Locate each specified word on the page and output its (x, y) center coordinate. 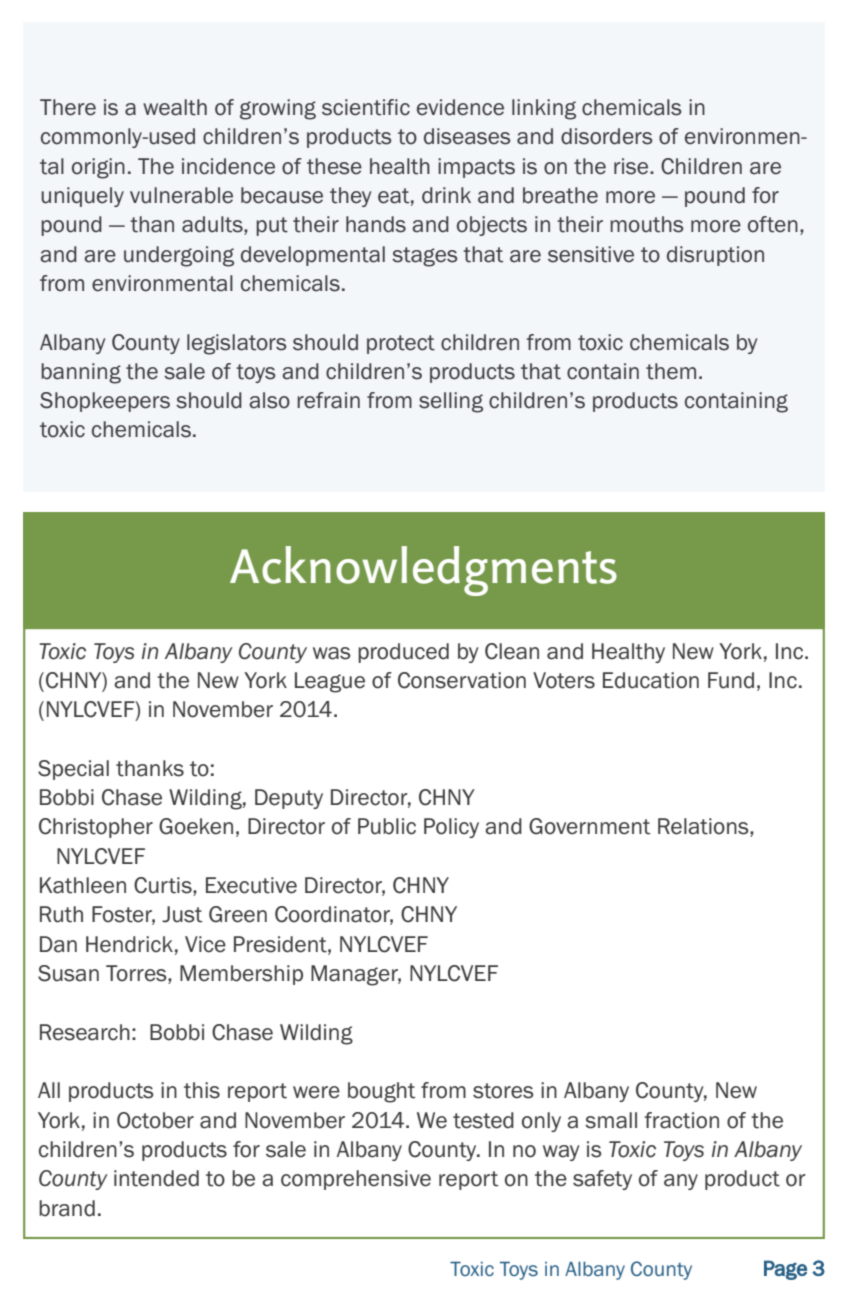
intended (156, 1178)
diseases (467, 136)
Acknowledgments (423, 571)
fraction (681, 1120)
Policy (451, 828)
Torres (137, 974)
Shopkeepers (105, 402)
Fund (731, 680)
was (332, 653)
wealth (175, 107)
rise (632, 166)
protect (401, 344)
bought (381, 1092)
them (671, 371)
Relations (704, 827)
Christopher (96, 828)
